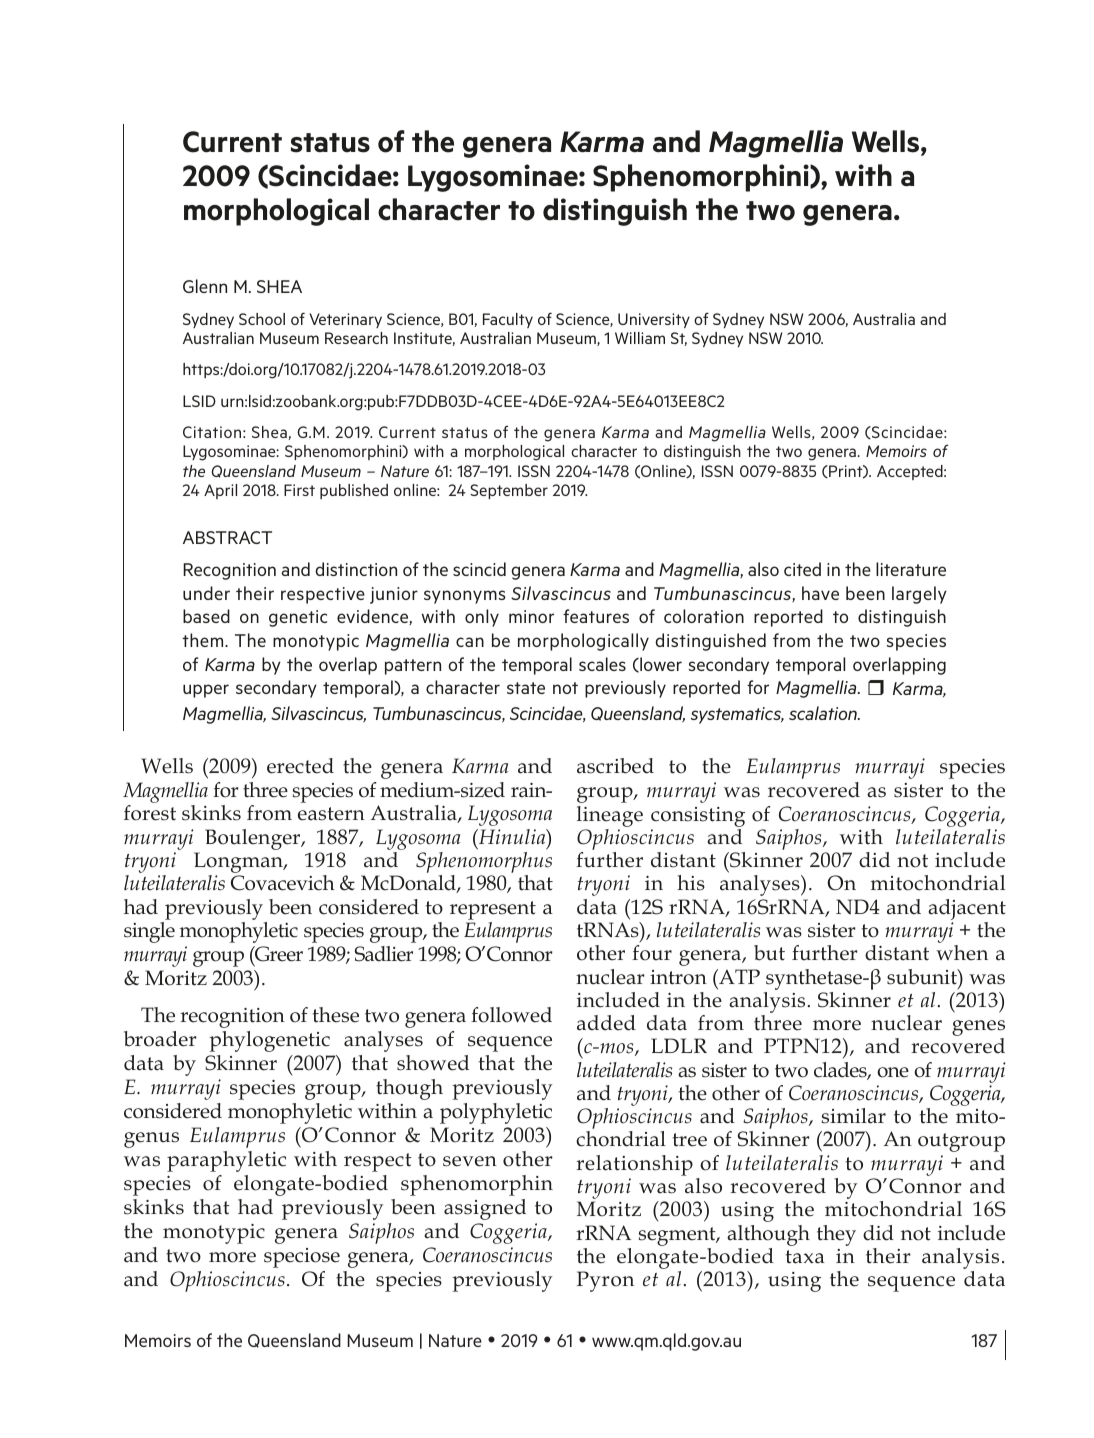 This document has width=1094, height=1438. What do you see at coordinates (654, 320) in the document?
I see `University` at bounding box center [654, 320].
